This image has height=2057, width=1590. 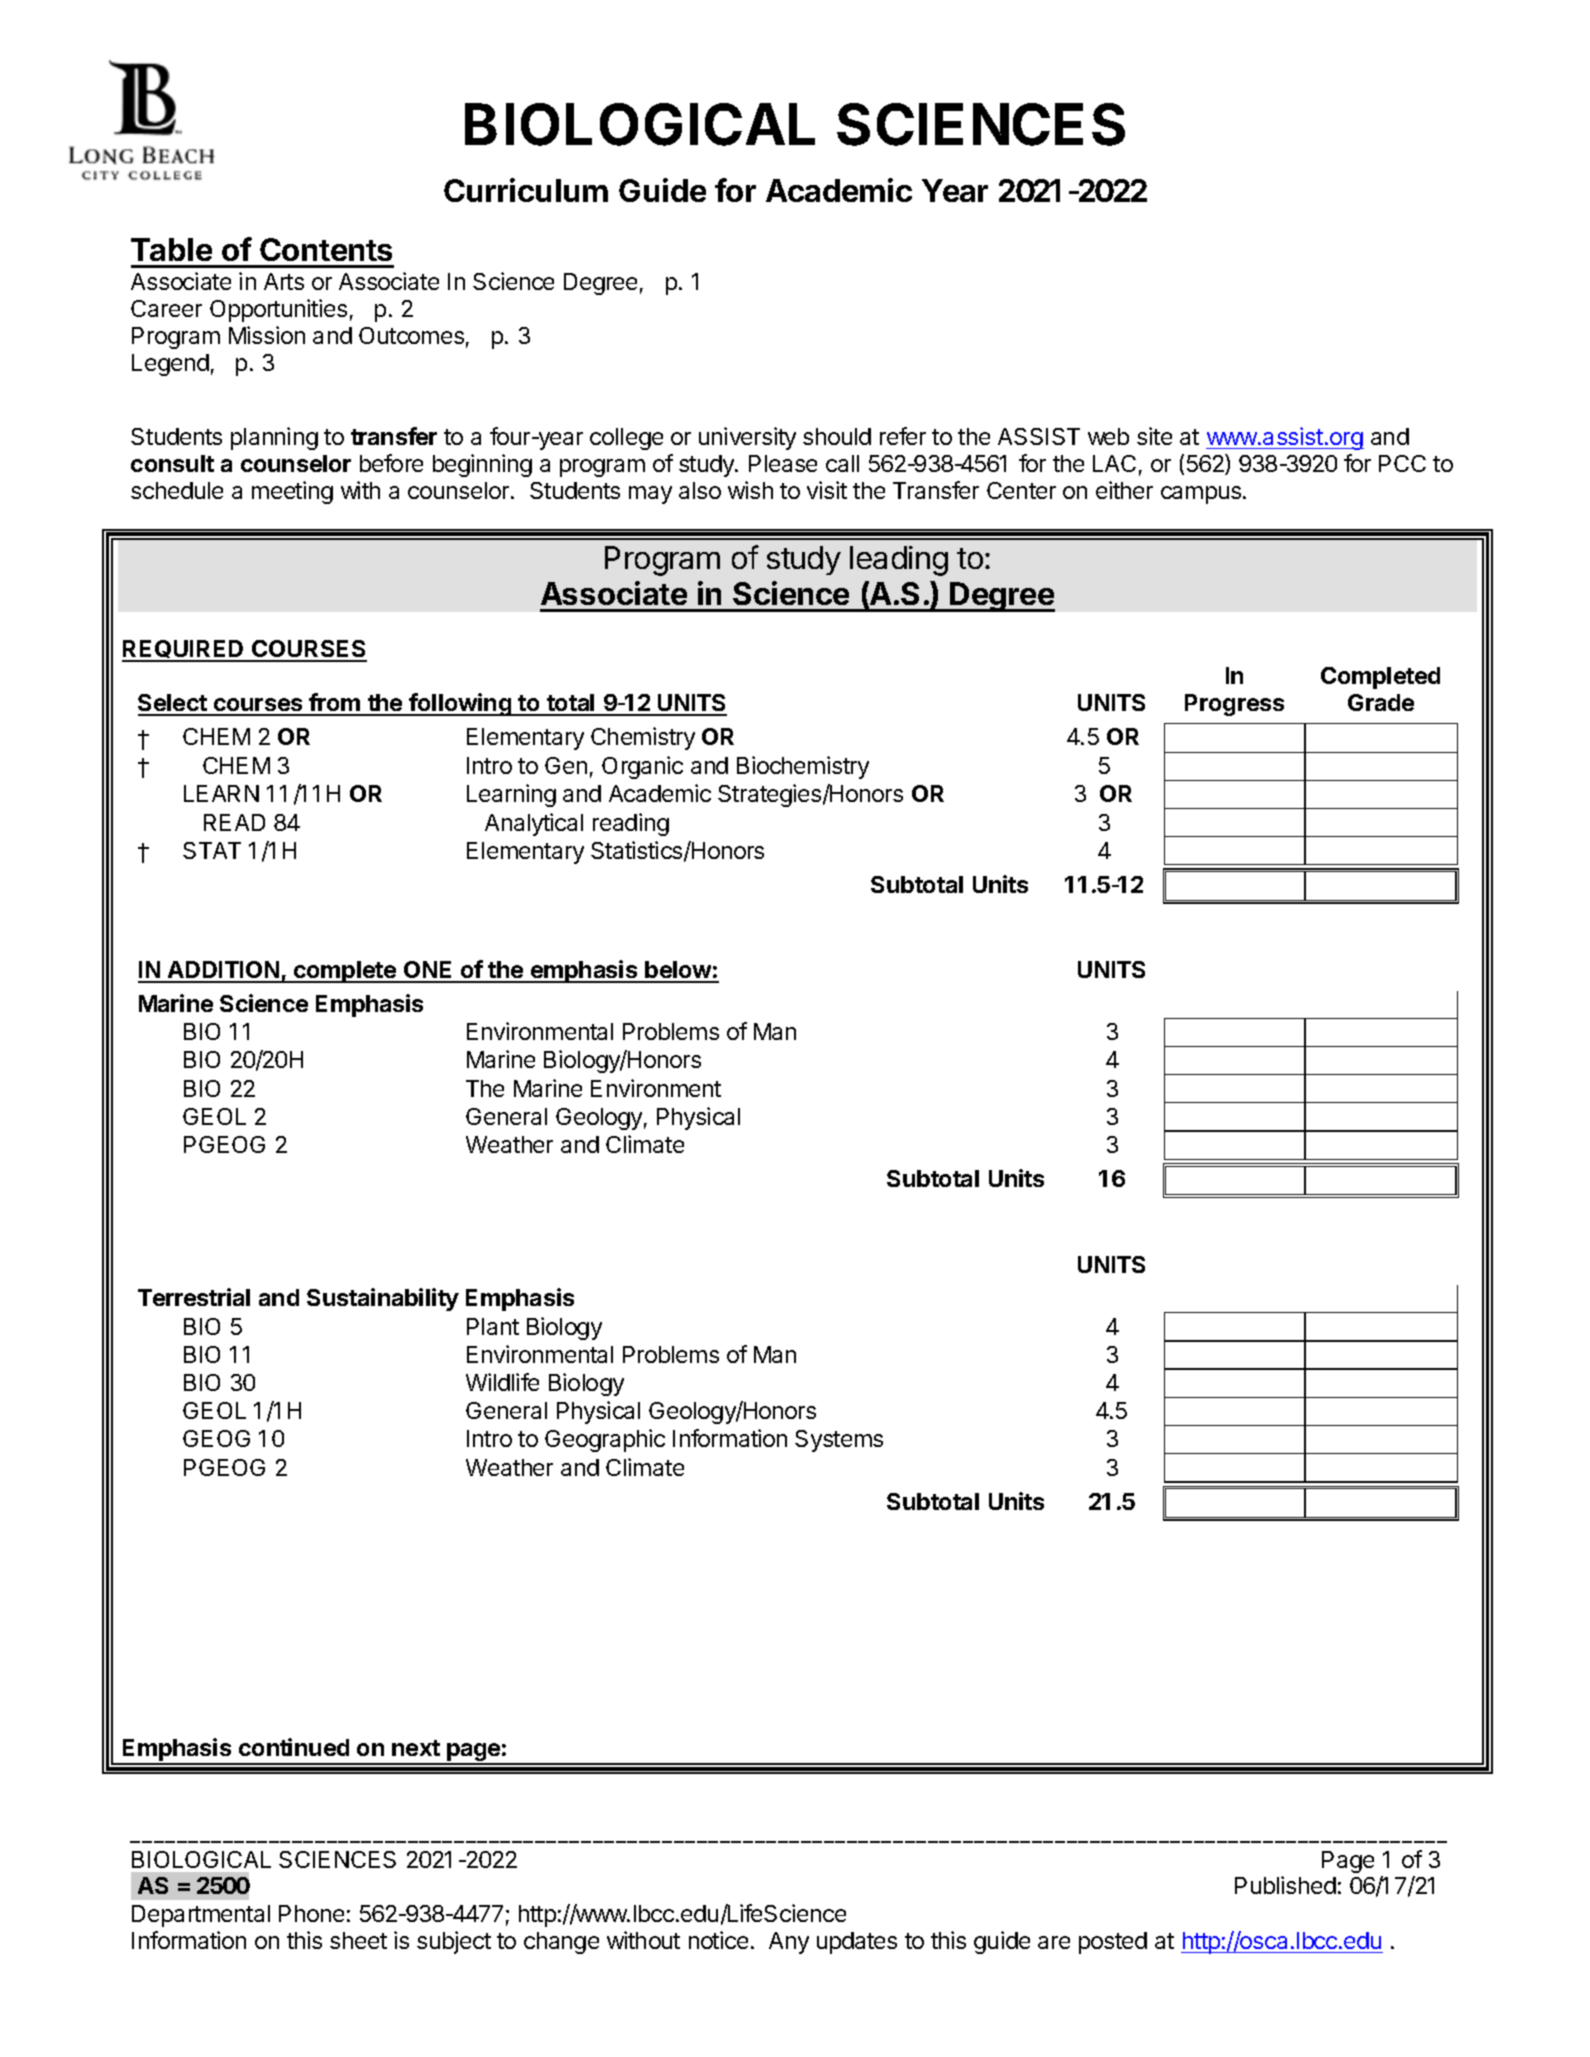 What do you see at coordinates (383, 1299) in the image?
I see `Sustainability` at bounding box center [383, 1299].
